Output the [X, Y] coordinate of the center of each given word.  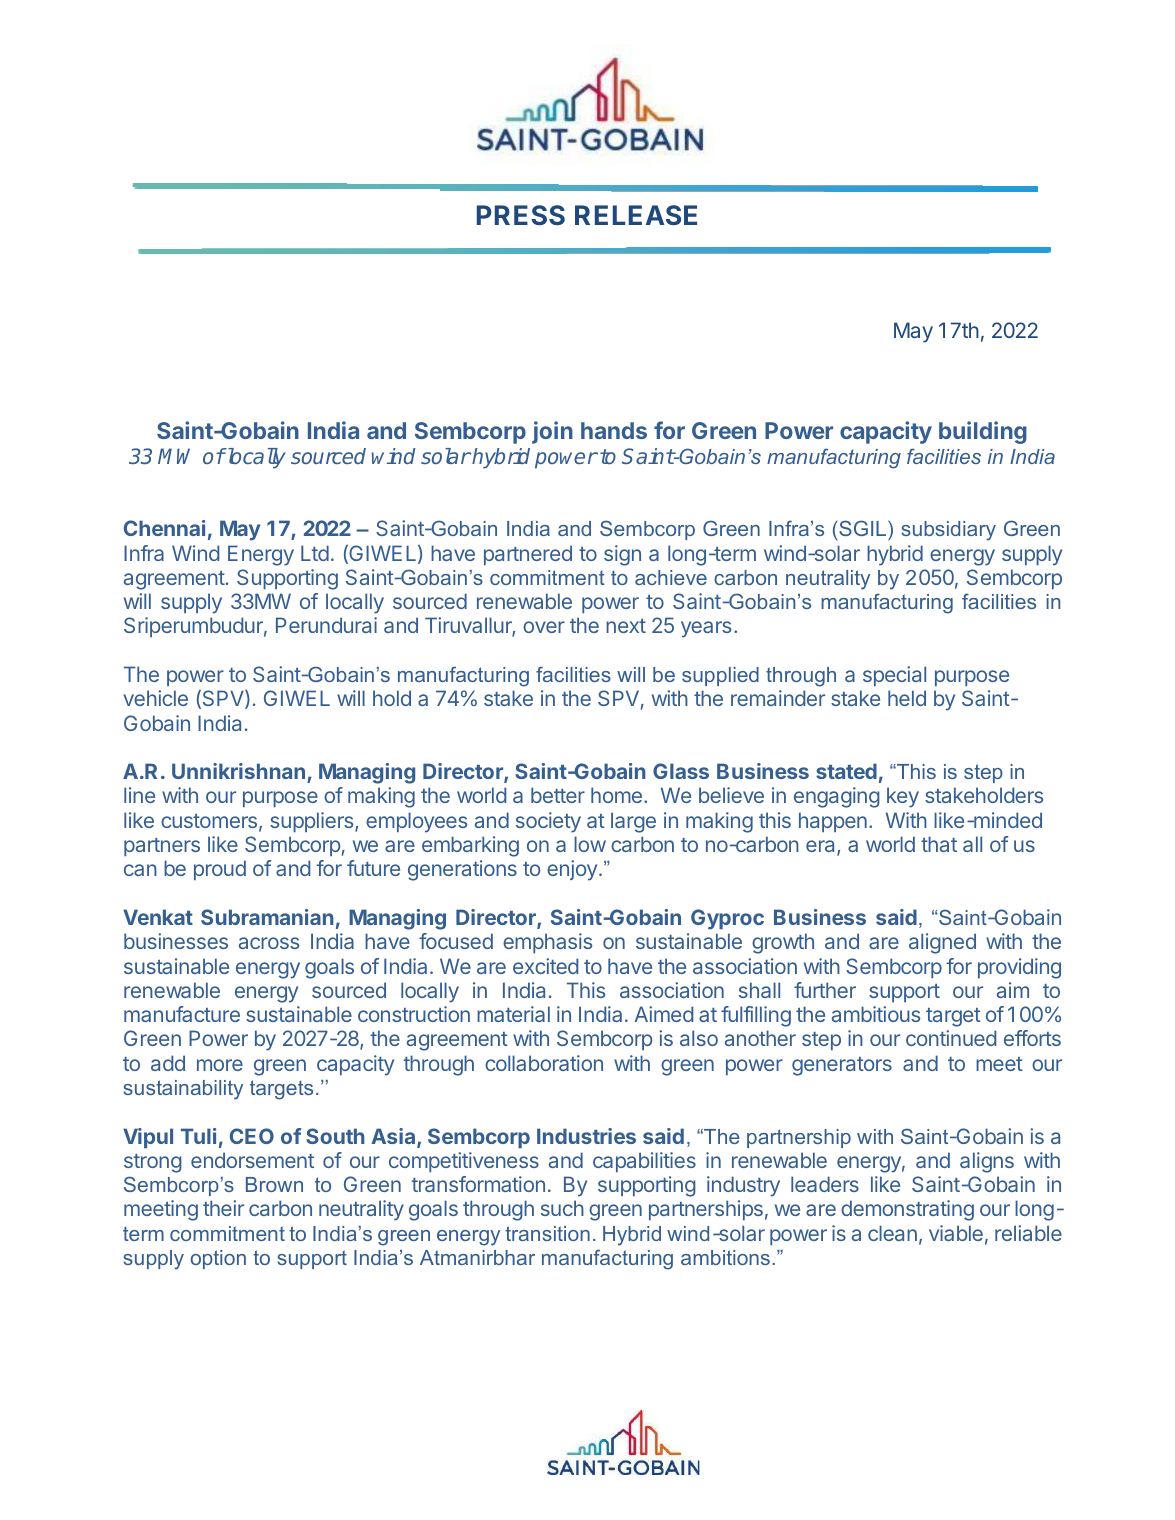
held [907, 698]
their [223, 1208]
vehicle [155, 698]
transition [547, 1233]
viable [956, 1233]
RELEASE [636, 215]
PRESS [521, 215]
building [983, 432]
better [558, 795]
